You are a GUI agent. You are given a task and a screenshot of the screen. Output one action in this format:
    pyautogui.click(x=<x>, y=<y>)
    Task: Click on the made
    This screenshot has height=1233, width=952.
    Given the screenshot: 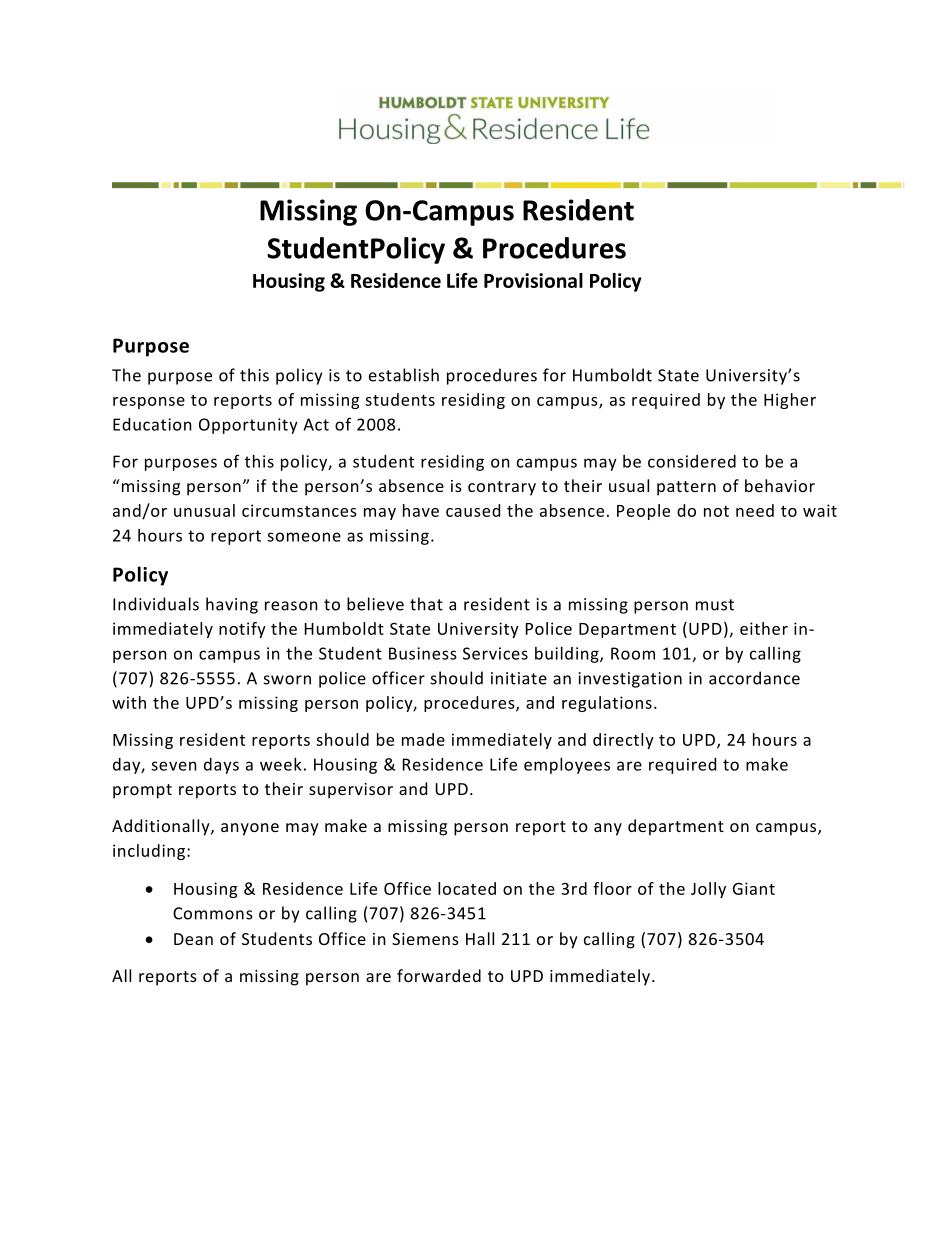 What is the action you would take?
    pyautogui.click(x=423, y=739)
